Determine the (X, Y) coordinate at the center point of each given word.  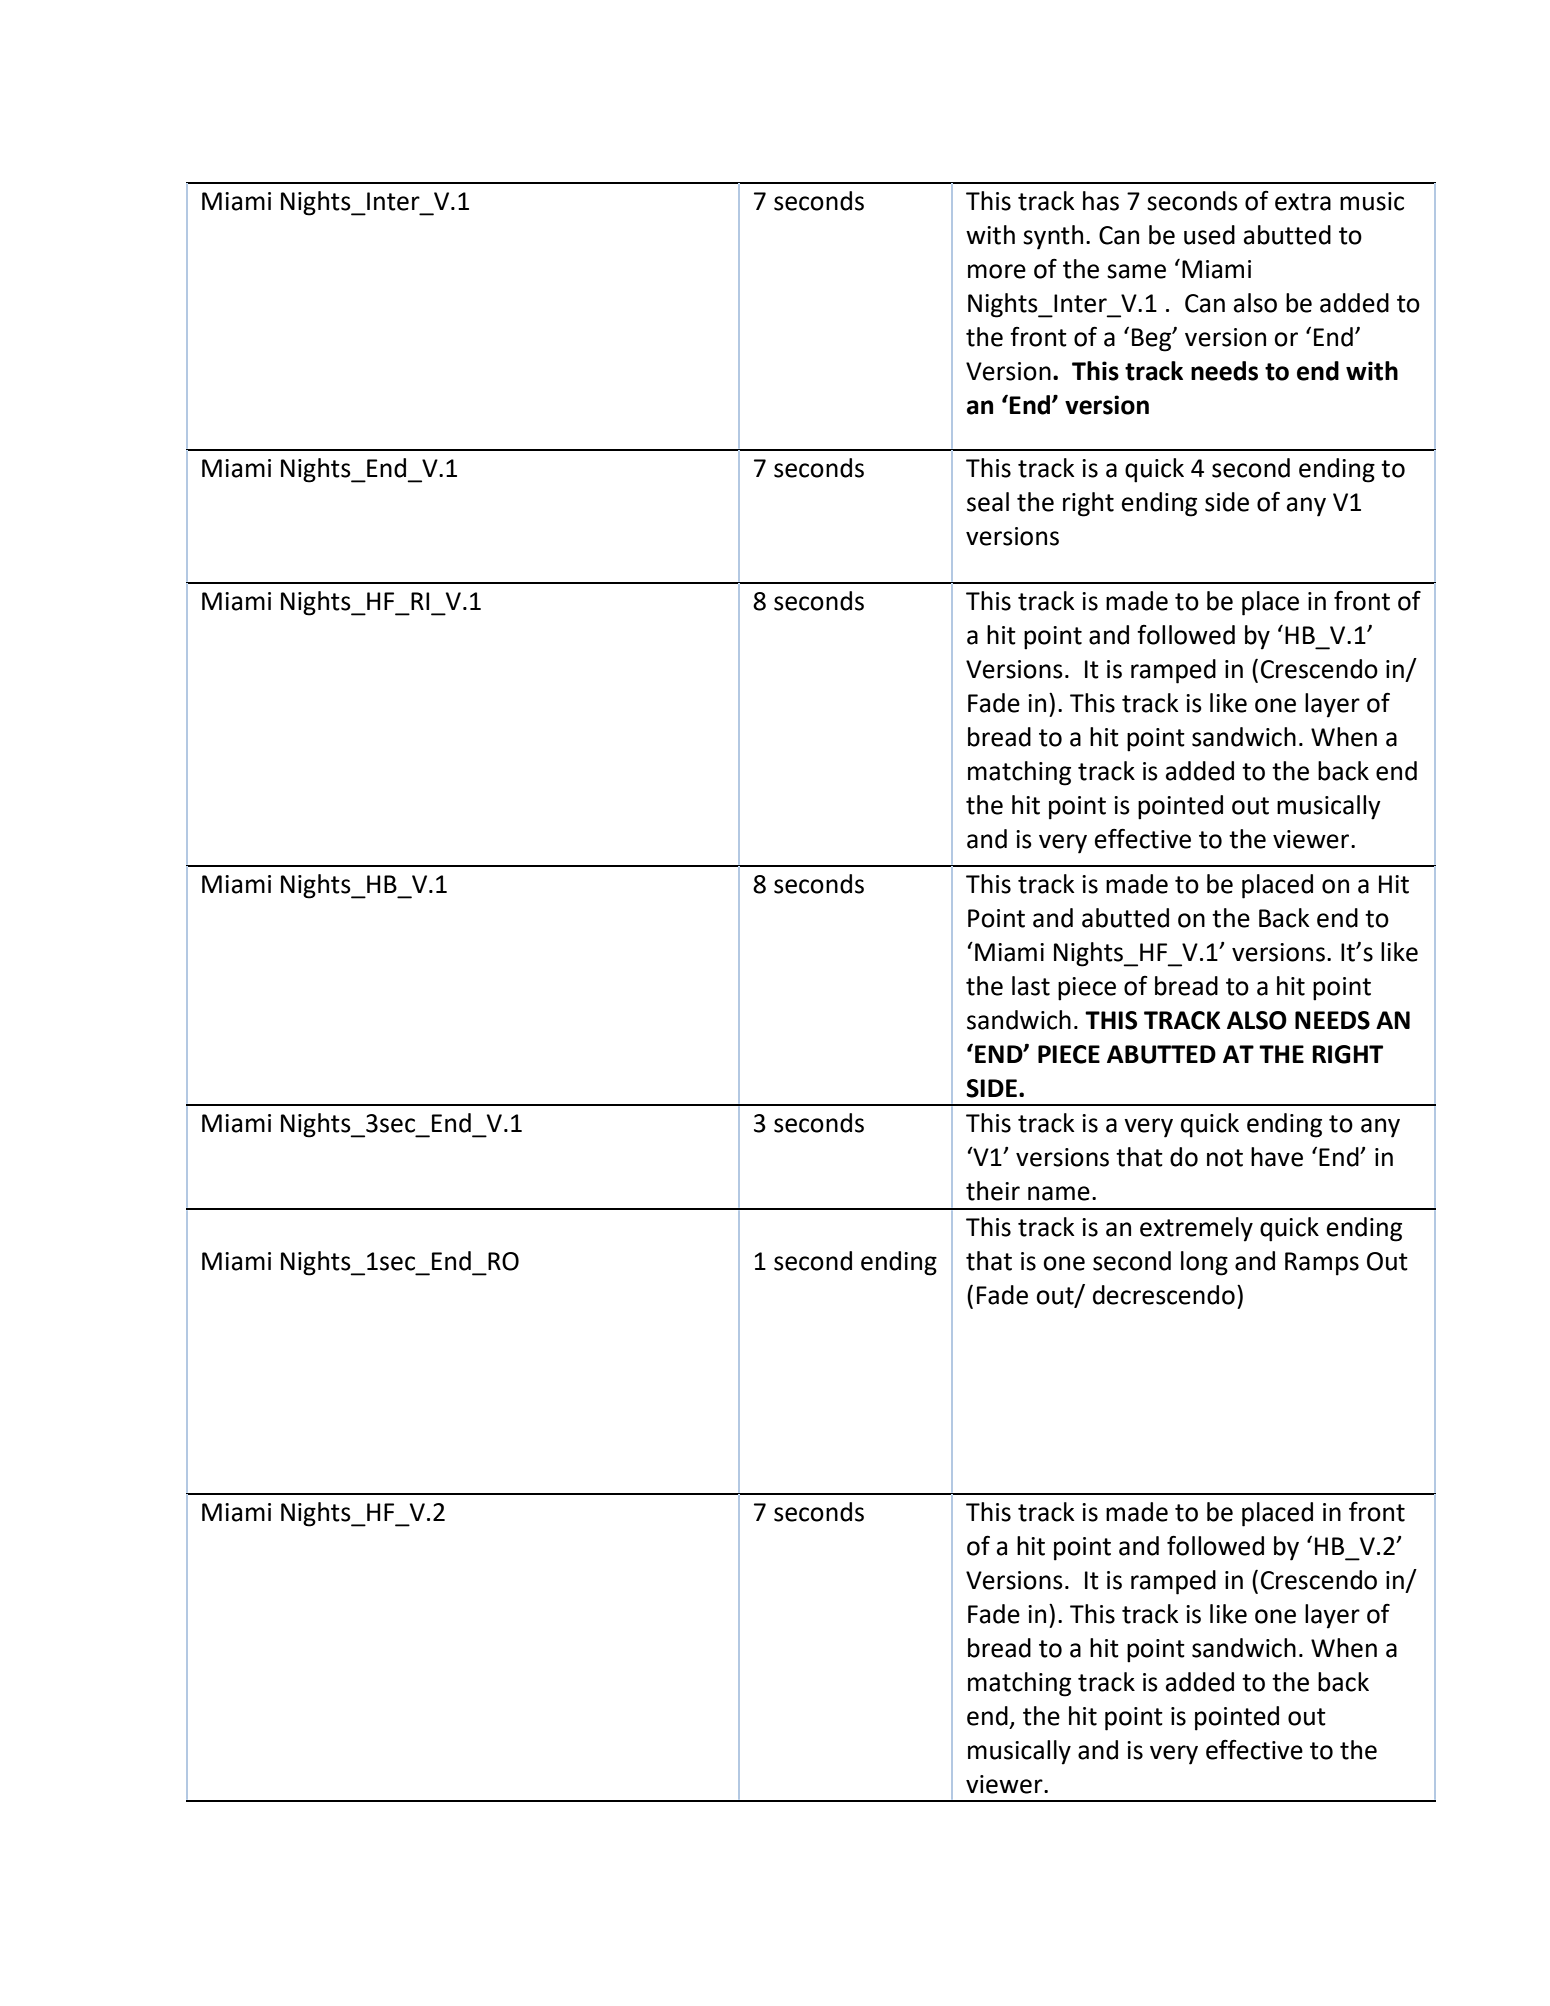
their (993, 1191)
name (1059, 1193)
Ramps (1322, 1264)
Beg (1153, 340)
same (1136, 271)
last (1031, 986)
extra (1303, 202)
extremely (1196, 1229)
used (1209, 235)
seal (988, 502)
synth (1053, 237)
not (1225, 1158)
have (1277, 1157)
